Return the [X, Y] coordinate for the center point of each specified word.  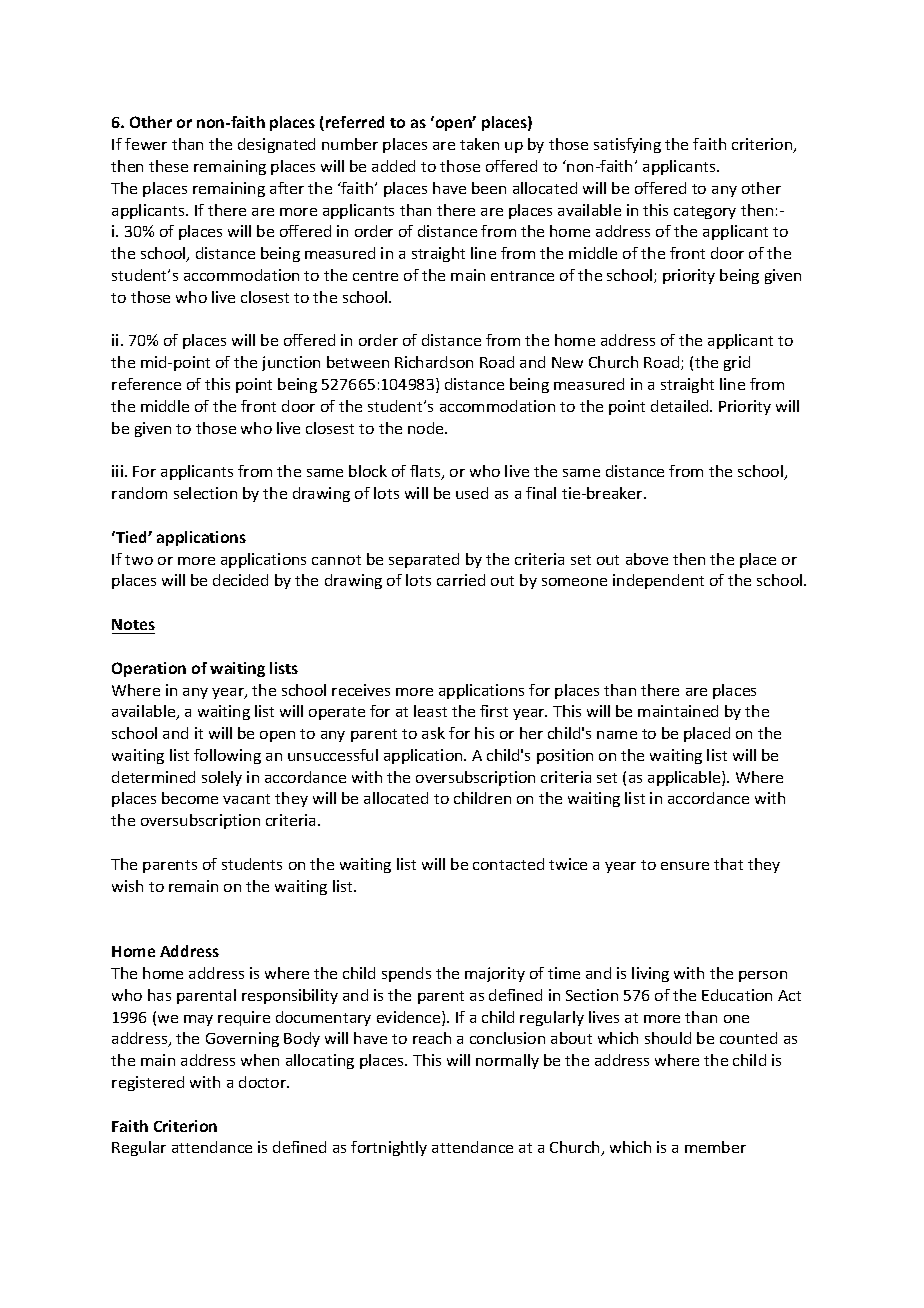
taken [479, 144]
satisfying [627, 145]
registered [148, 1083]
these [168, 166]
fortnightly [389, 1148]
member [715, 1147]
